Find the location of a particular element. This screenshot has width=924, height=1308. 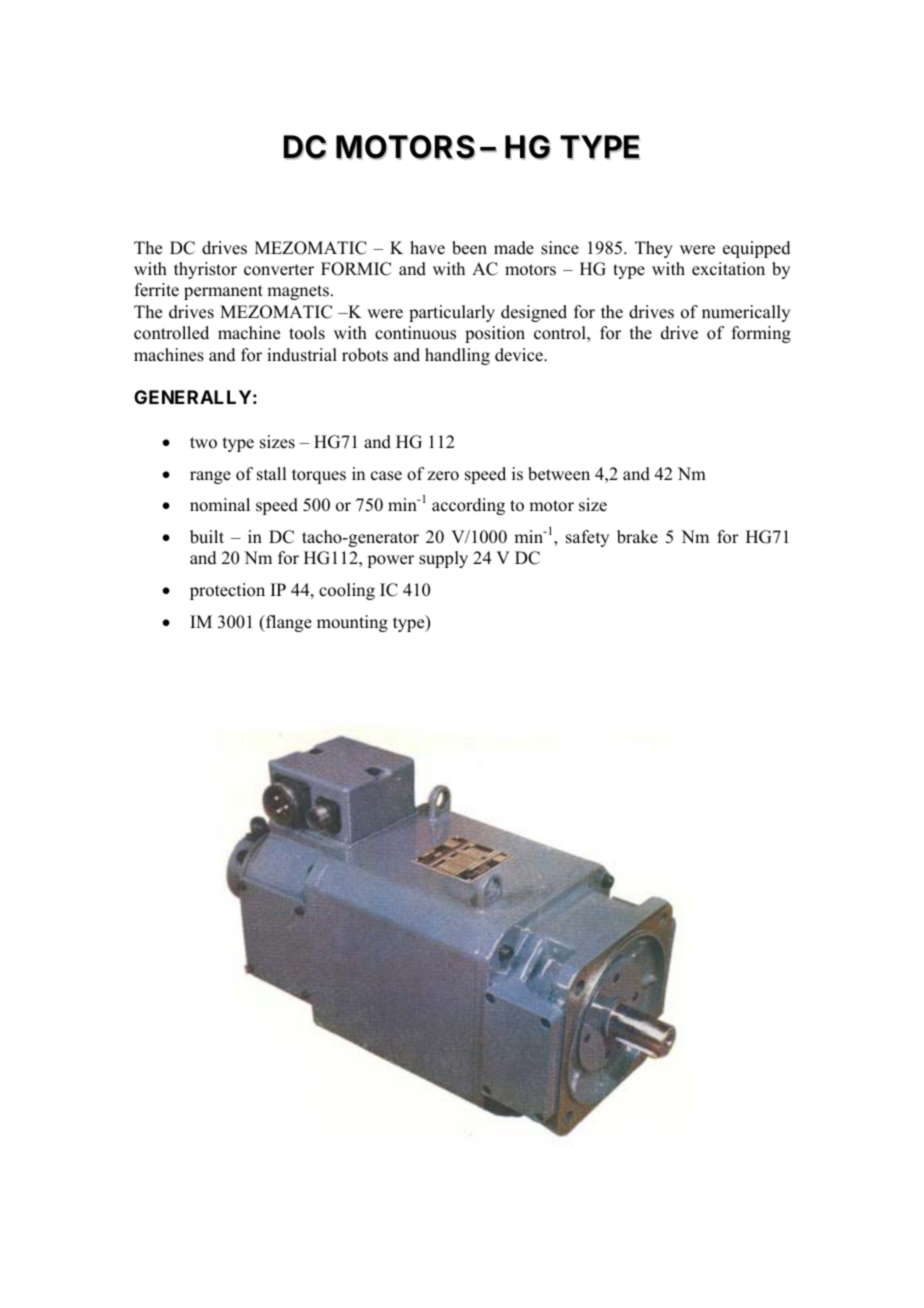

They is located at coordinates (654, 249).
